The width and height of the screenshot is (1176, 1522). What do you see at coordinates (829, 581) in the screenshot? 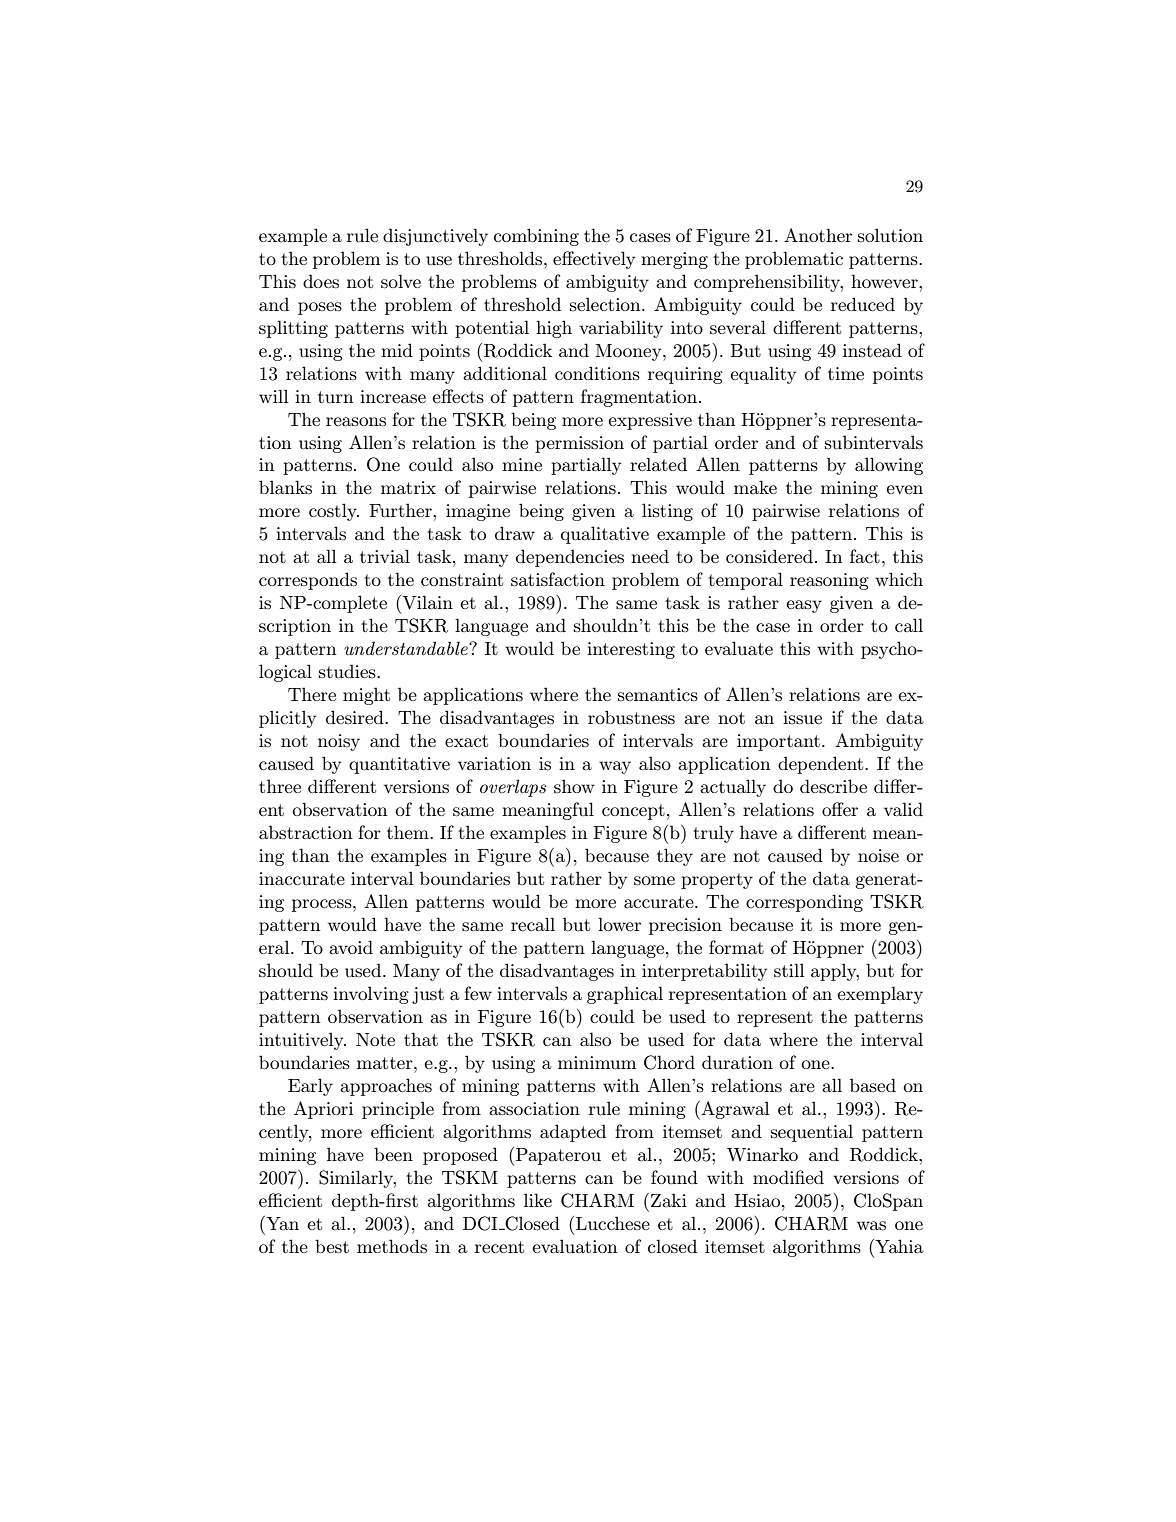
I see `reasoning` at bounding box center [829, 581].
